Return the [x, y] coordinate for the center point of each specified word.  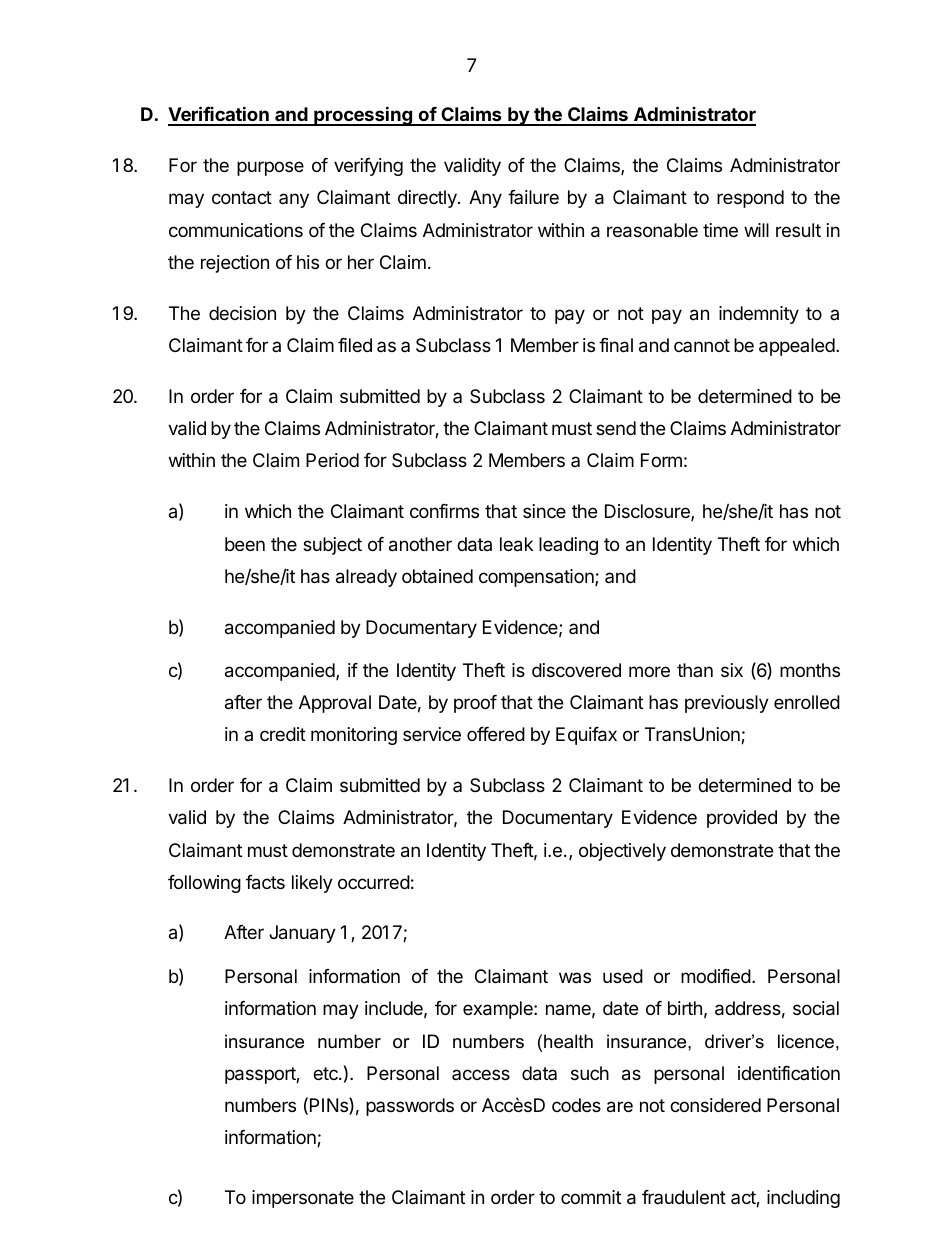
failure [533, 197]
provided [742, 819]
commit [591, 1197]
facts [265, 882]
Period [332, 460]
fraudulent [684, 1197]
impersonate [303, 1199]
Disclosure [648, 512]
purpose [270, 168]
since [544, 511]
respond [750, 199]
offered [496, 734]
